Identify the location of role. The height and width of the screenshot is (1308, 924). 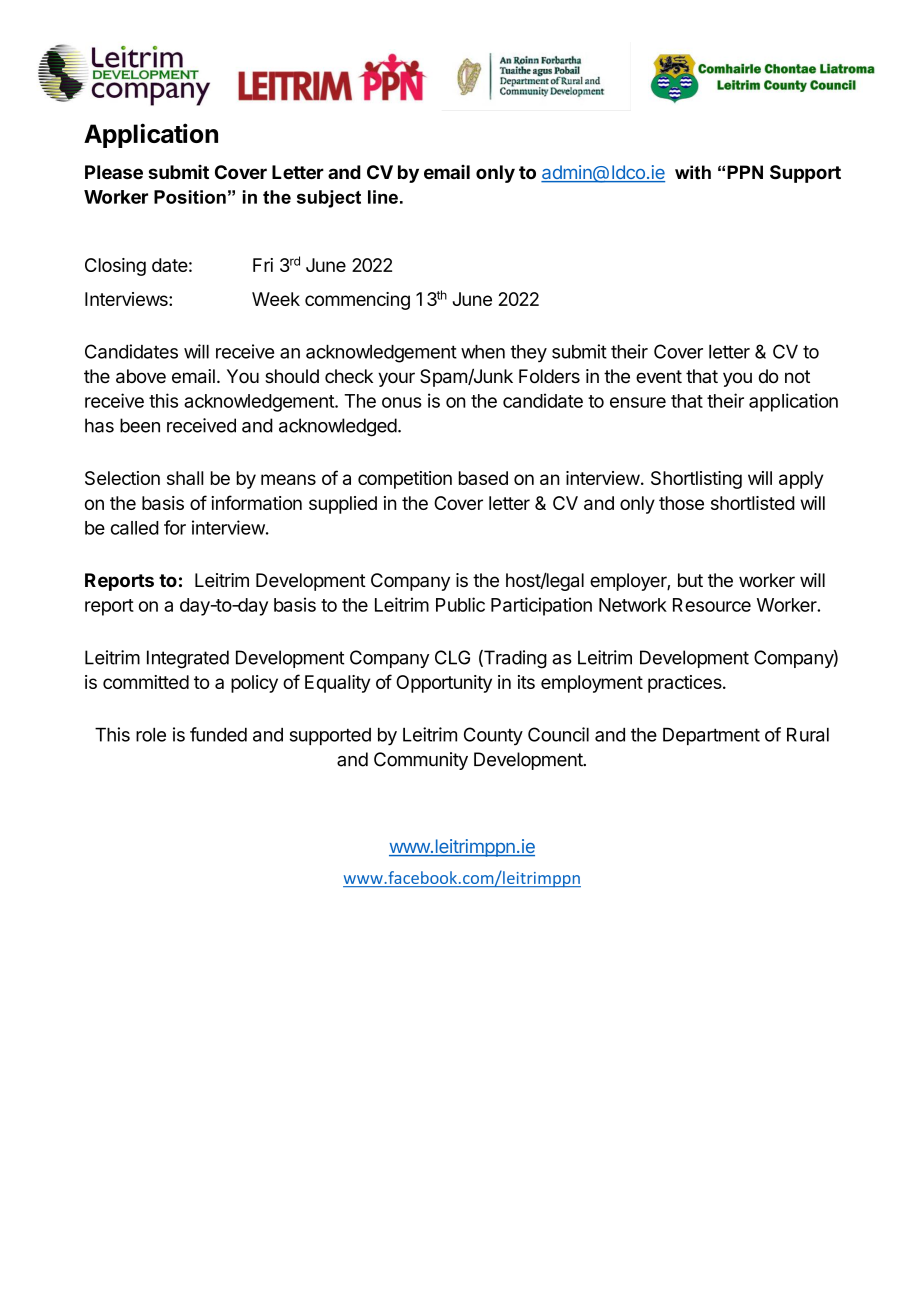
(151, 735).
